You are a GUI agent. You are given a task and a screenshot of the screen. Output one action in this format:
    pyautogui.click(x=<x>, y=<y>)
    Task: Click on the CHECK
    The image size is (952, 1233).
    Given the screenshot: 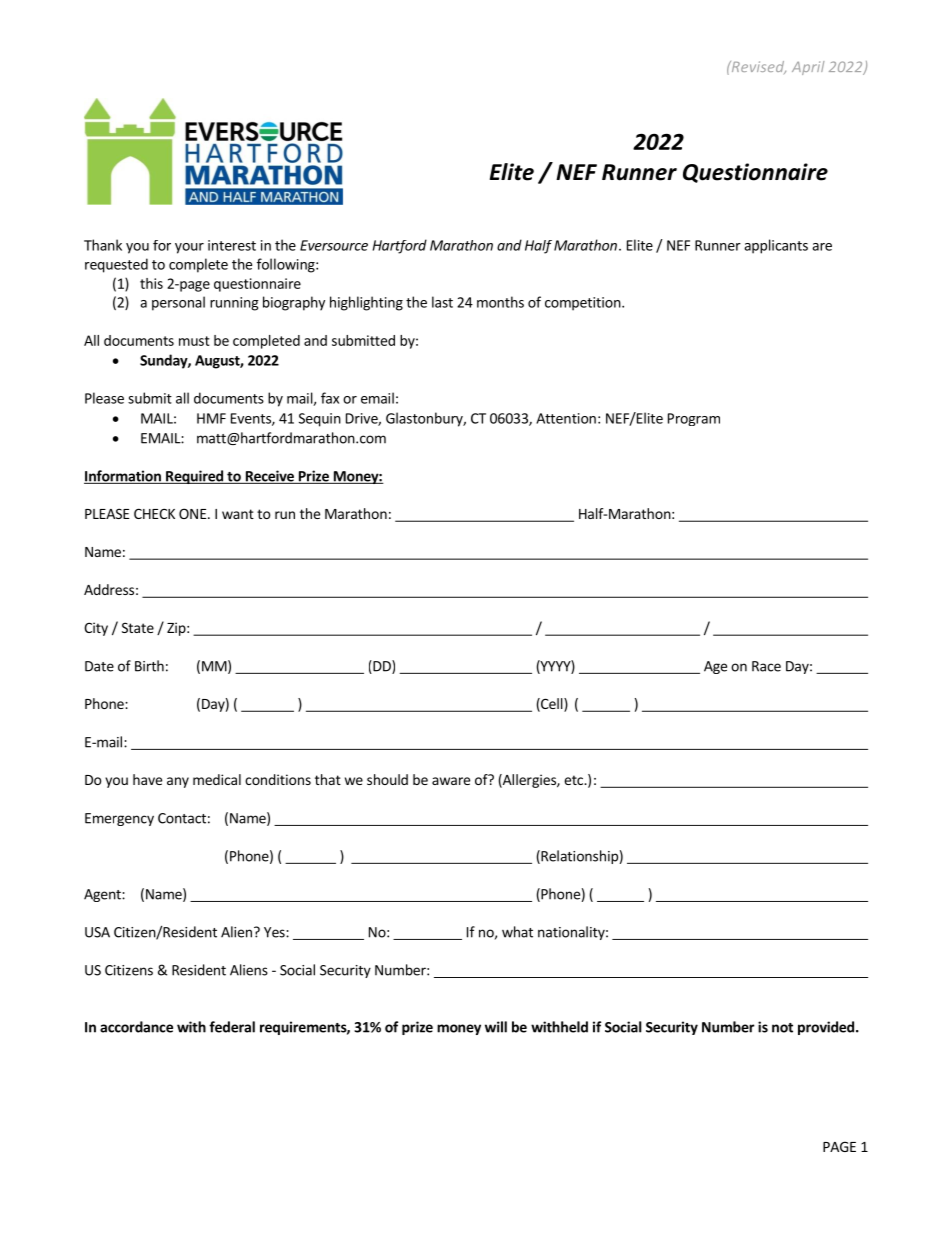 What is the action you would take?
    pyautogui.click(x=154, y=513)
